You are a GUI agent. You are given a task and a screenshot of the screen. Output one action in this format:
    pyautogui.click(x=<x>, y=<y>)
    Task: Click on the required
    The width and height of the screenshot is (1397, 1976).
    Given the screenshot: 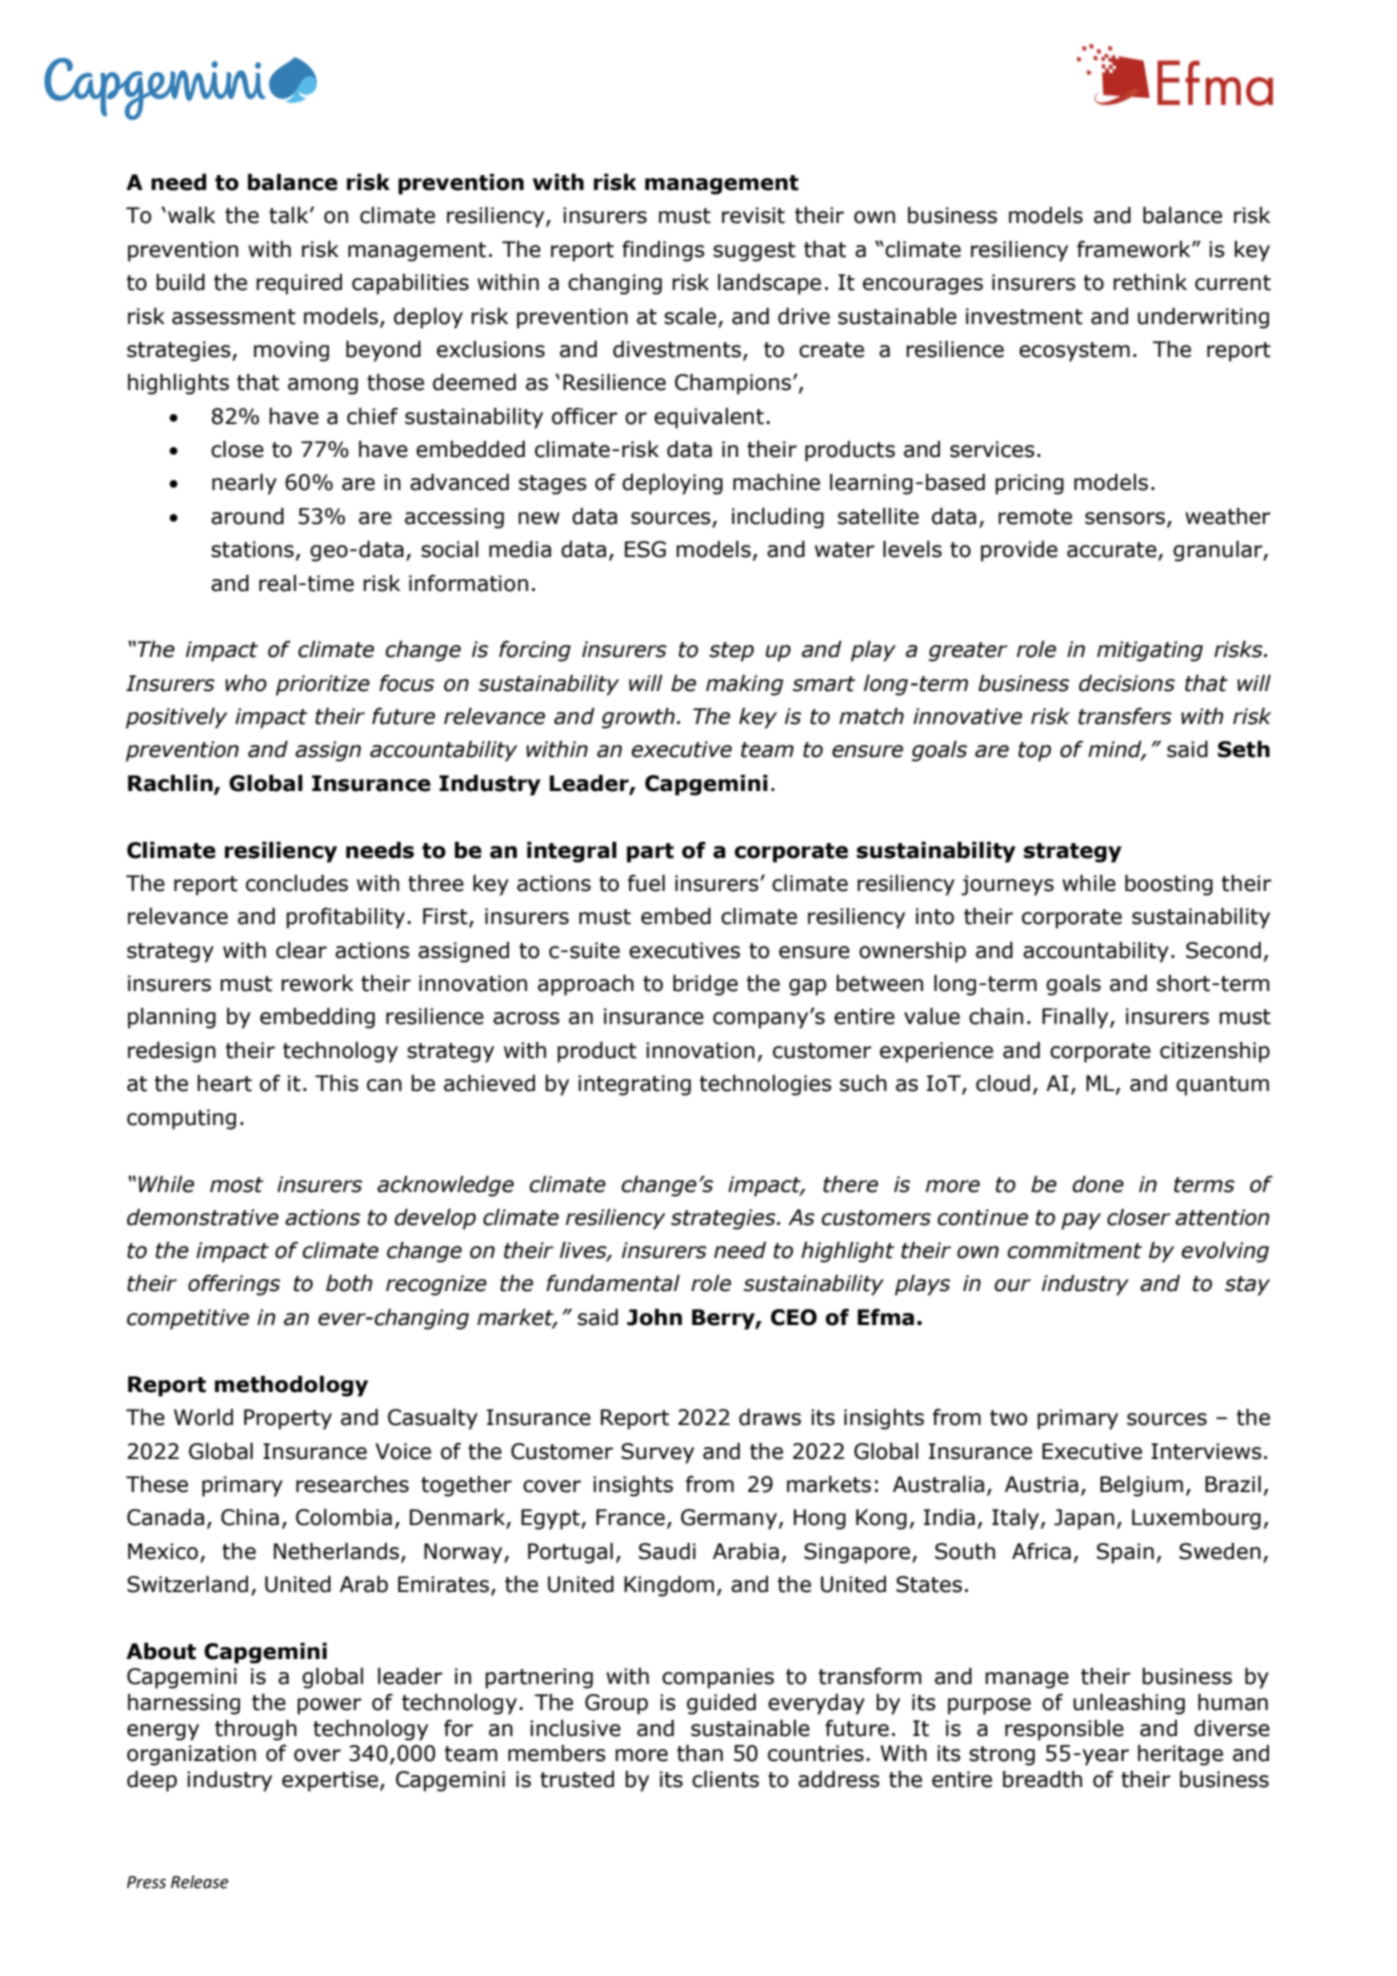 What is the action you would take?
    pyautogui.click(x=299, y=284)
